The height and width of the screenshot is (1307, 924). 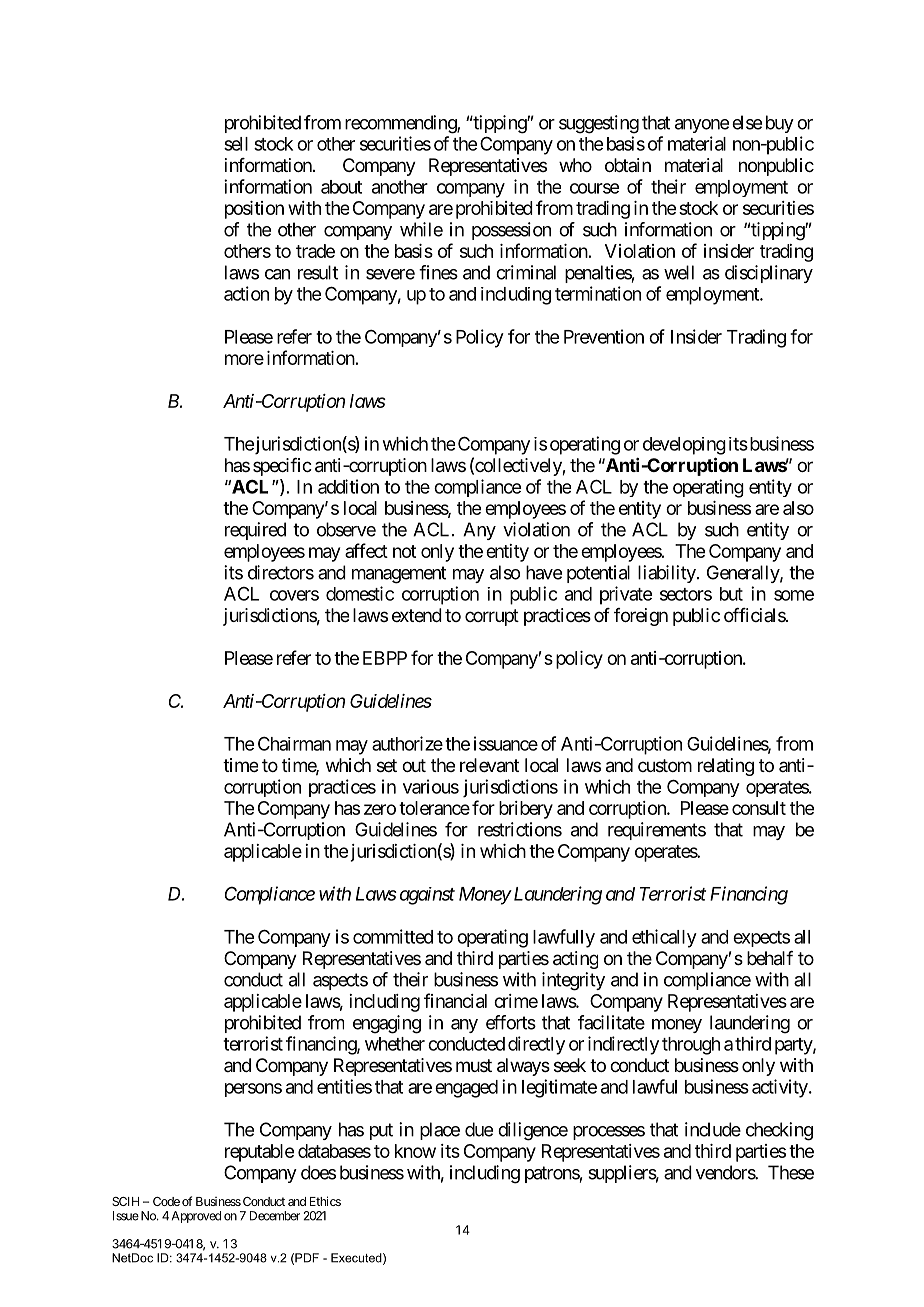 What do you see at coordinates (667, 574) in the screenshot?
I see `liability` at bounding box center [667, 574].
